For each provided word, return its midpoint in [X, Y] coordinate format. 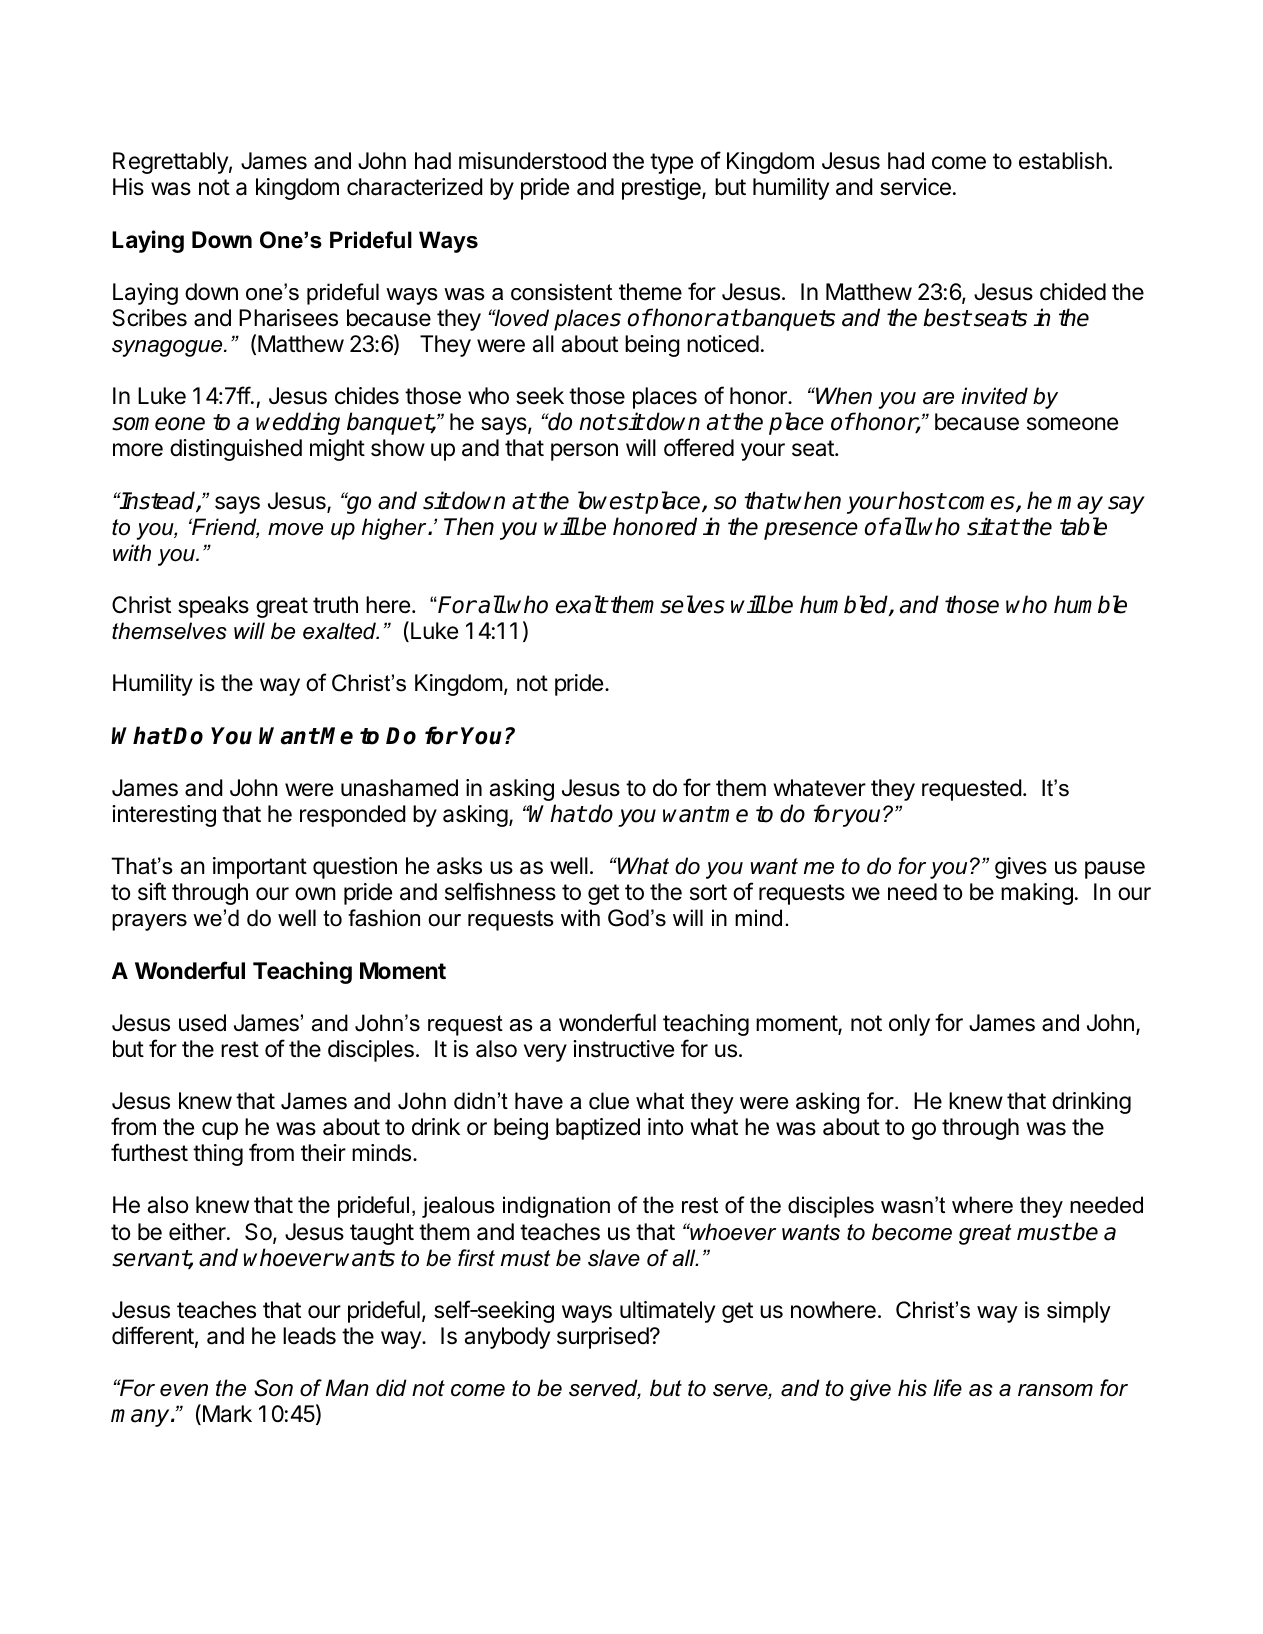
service [915, 187]
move [295, 529]
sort [708, 892]
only [909, 1025]
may [1080, 505]
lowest [611, 500]
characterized [415, 187]
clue [609, 1101]
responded [353, 816]
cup [220, 1131]
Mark [226, 1414]
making [1037, 894]
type [671, 163]
